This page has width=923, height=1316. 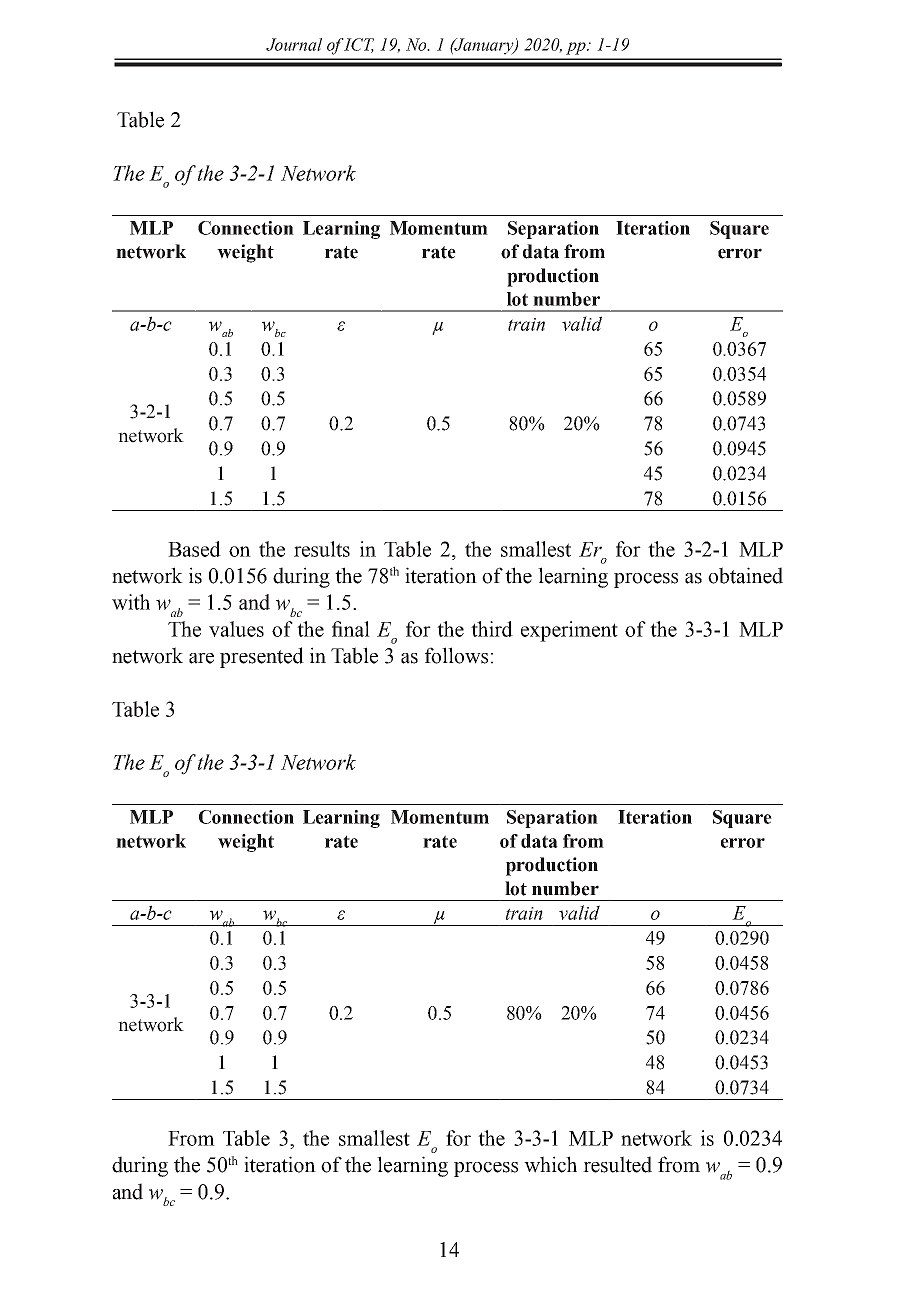 I want to click on resulted, so click(x=617, y=1164).
